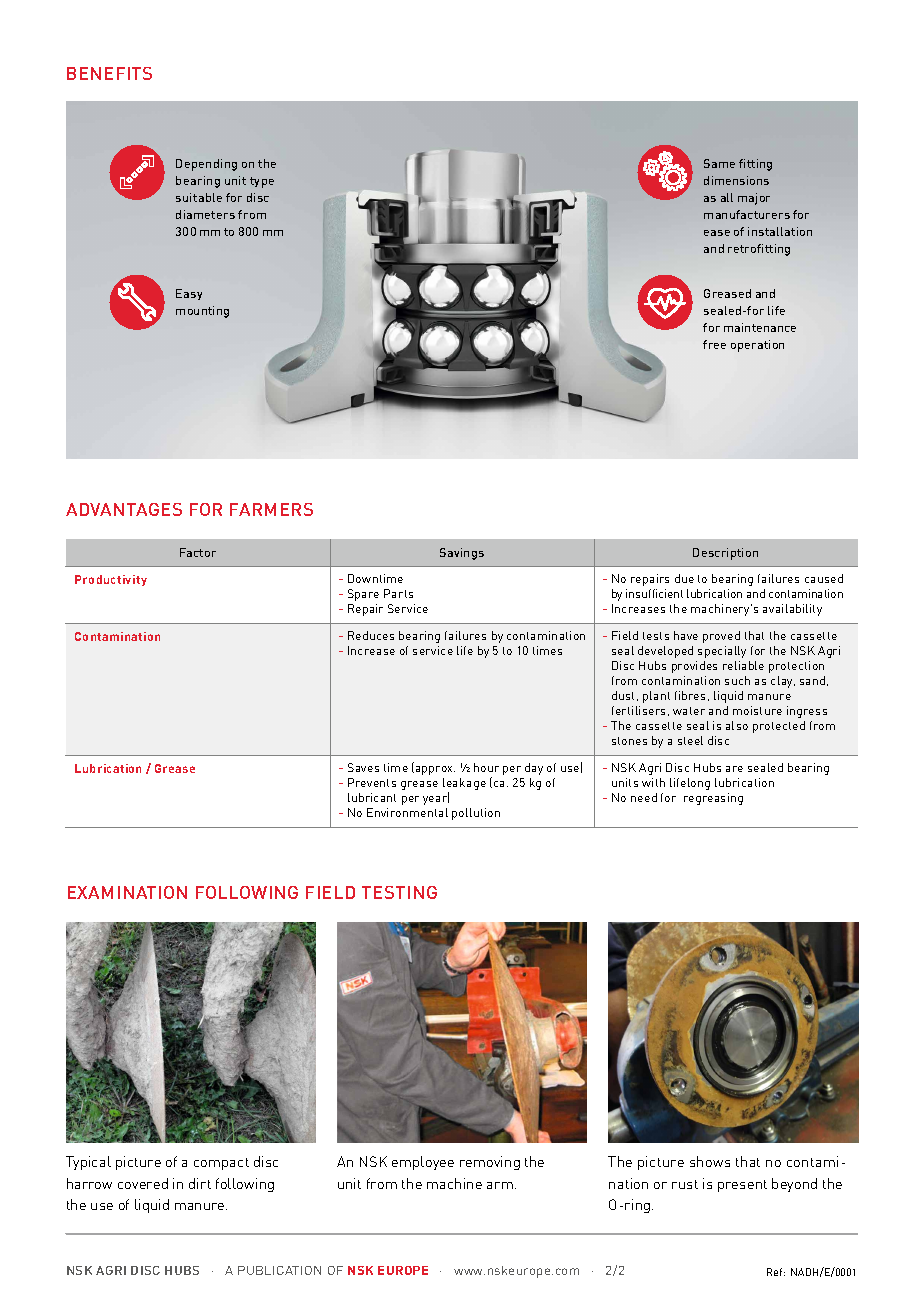  I want to click on Same, so click(719, 163).
